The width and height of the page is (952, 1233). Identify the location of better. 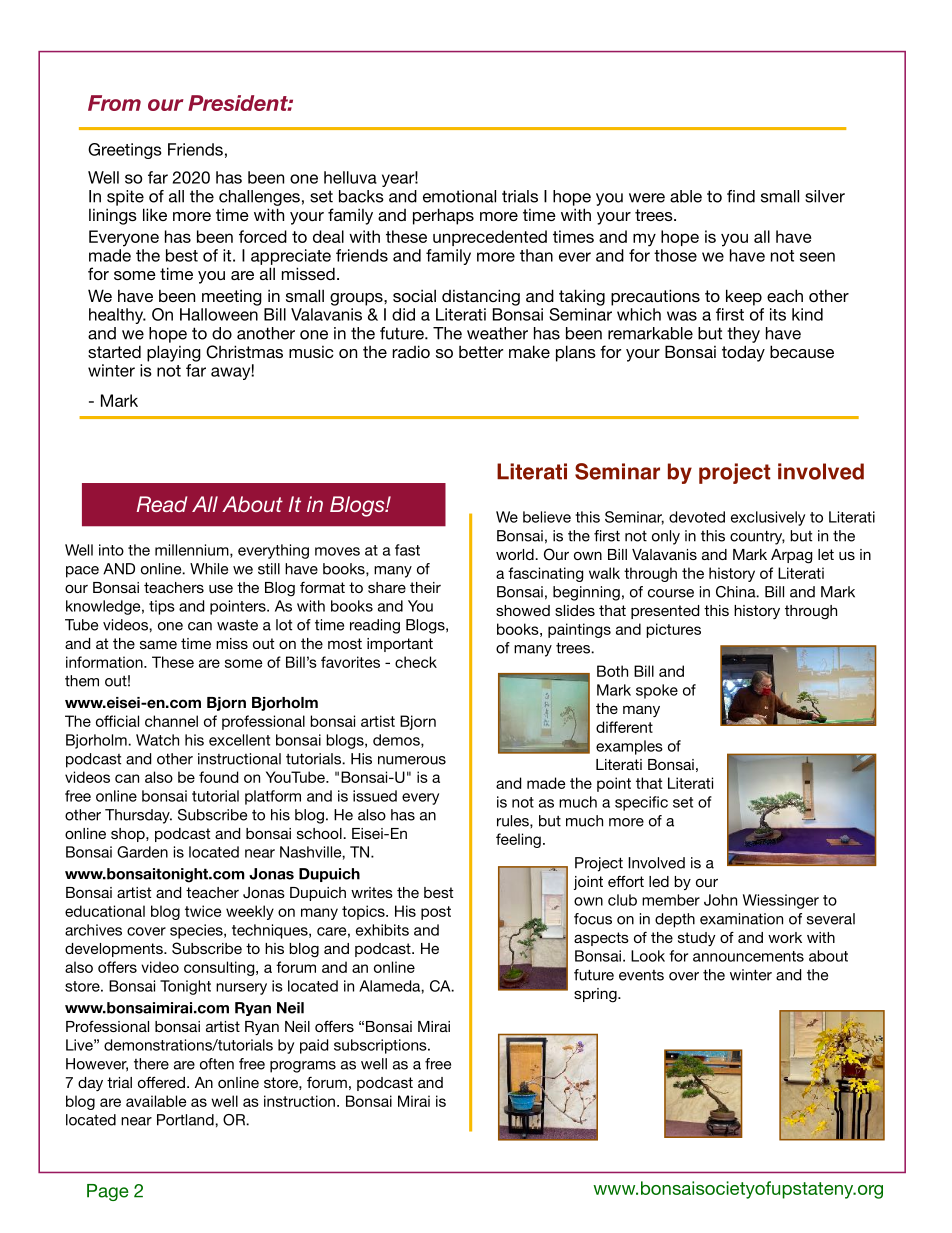
(481, 351).
